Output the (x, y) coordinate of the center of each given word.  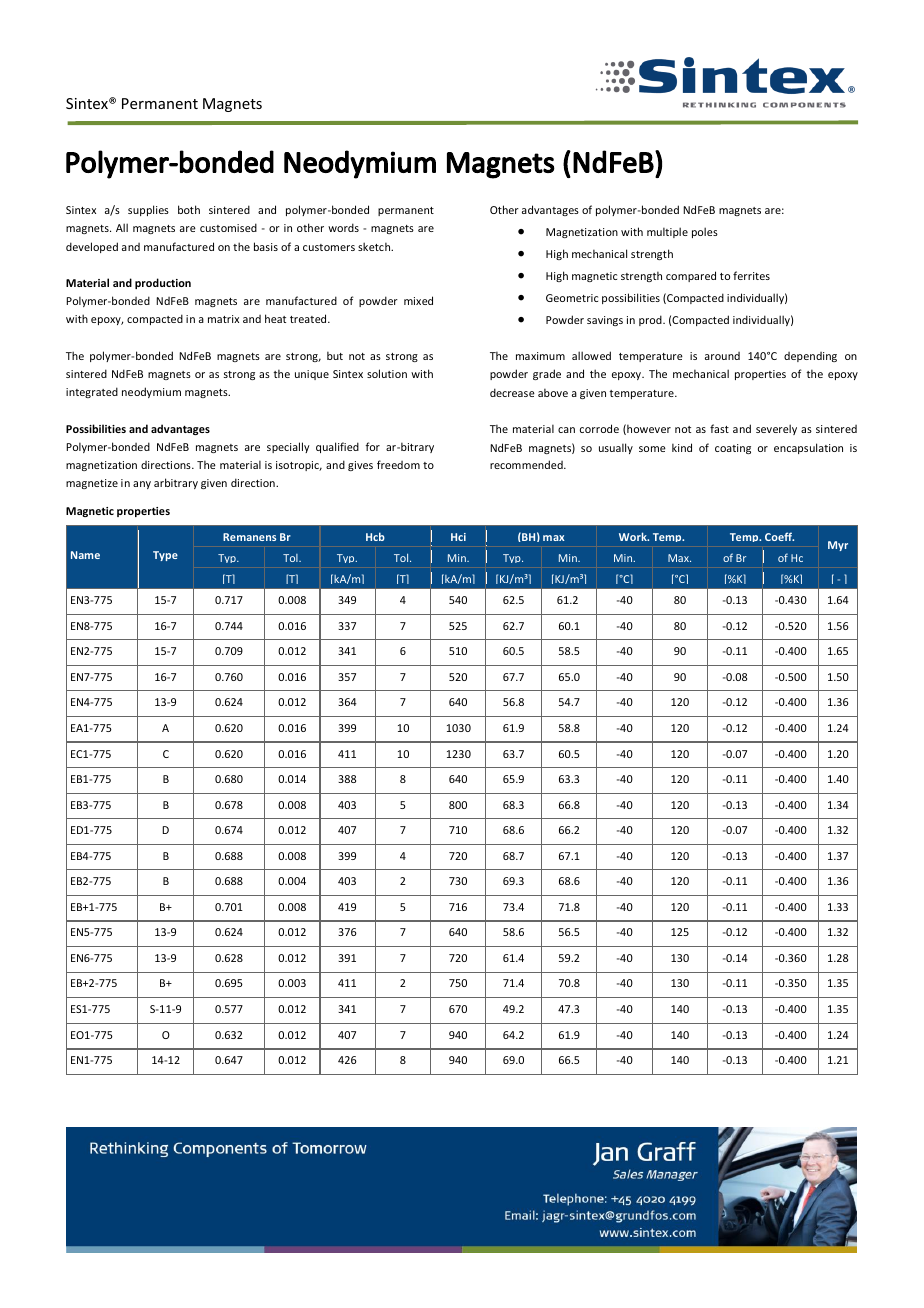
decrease (512, 392)
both (189, 209)
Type (165, 556)
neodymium (151, 392)
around (722, 356)
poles (705, 232)
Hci (458, 537)
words (343, 227)
